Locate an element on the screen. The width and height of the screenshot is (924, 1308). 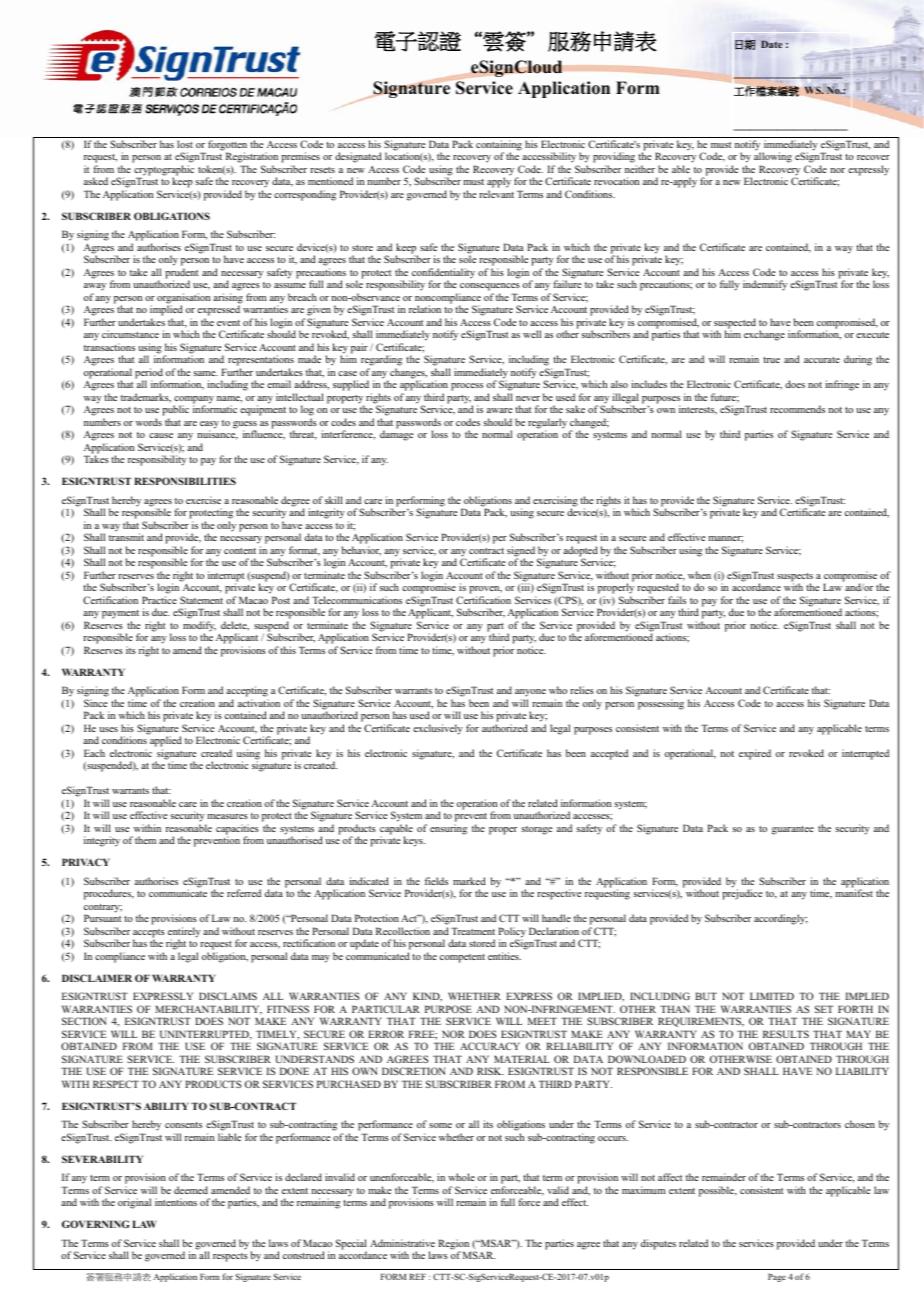
allowing is located at coordinates (773, 156).
